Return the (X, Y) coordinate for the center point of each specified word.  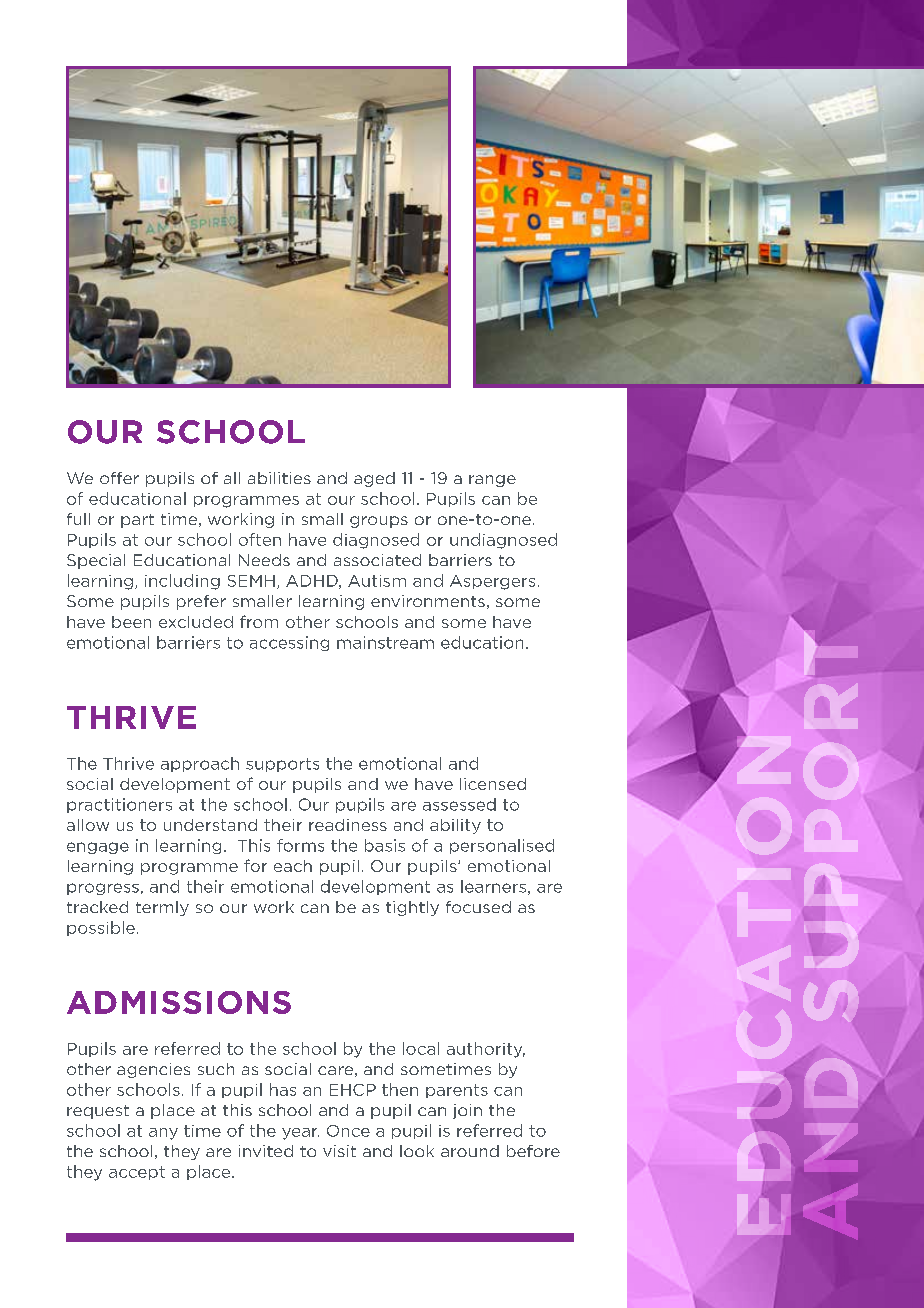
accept (137, 1173)
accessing (289, 643)
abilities (279, 478)
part (137, 521)
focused (478, 907)
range (492, 481)
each (293, 866)
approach (200, 764)
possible (101, 928)
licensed (493, 784)
